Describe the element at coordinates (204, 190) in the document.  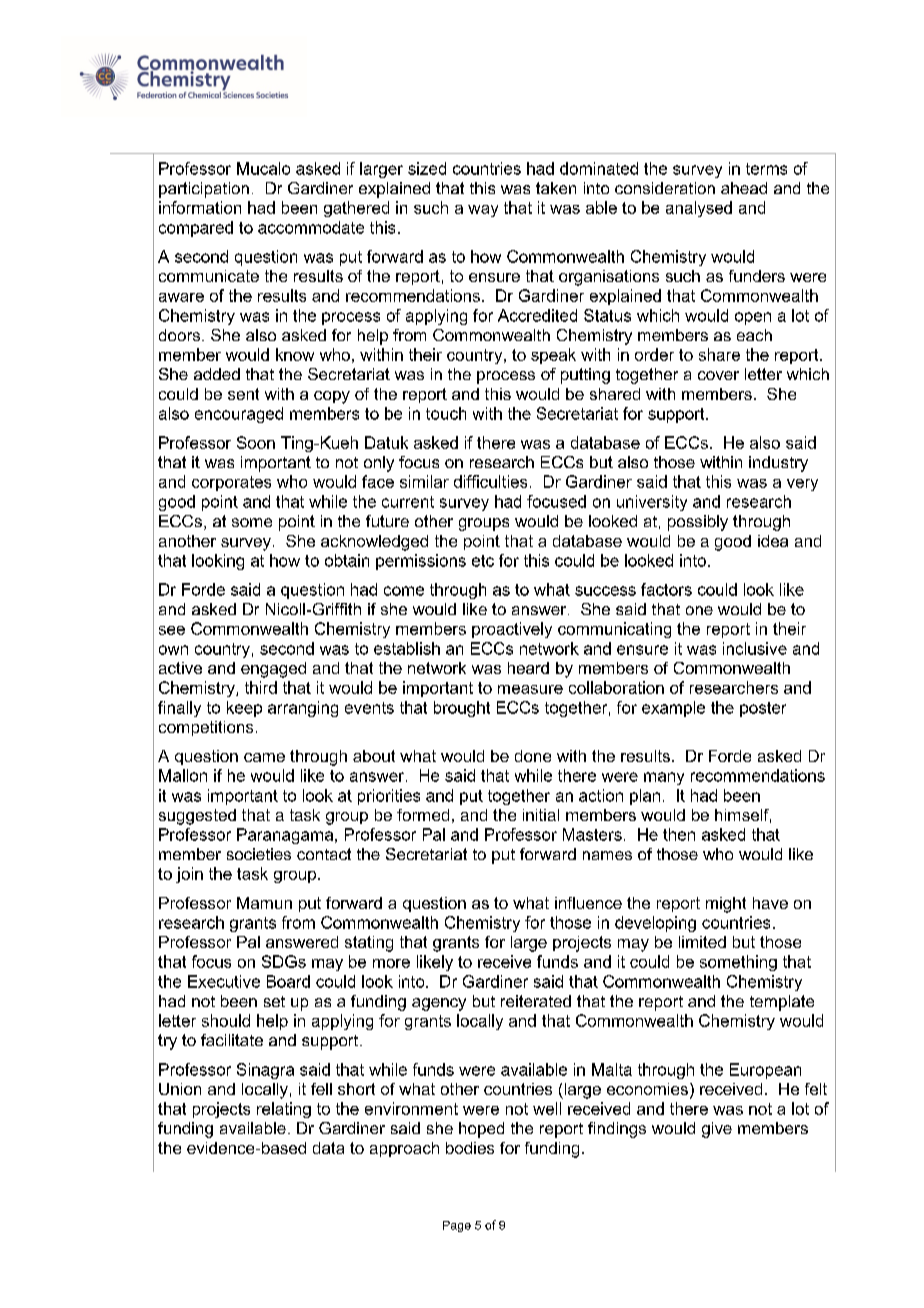
I see `participation` at that location.
